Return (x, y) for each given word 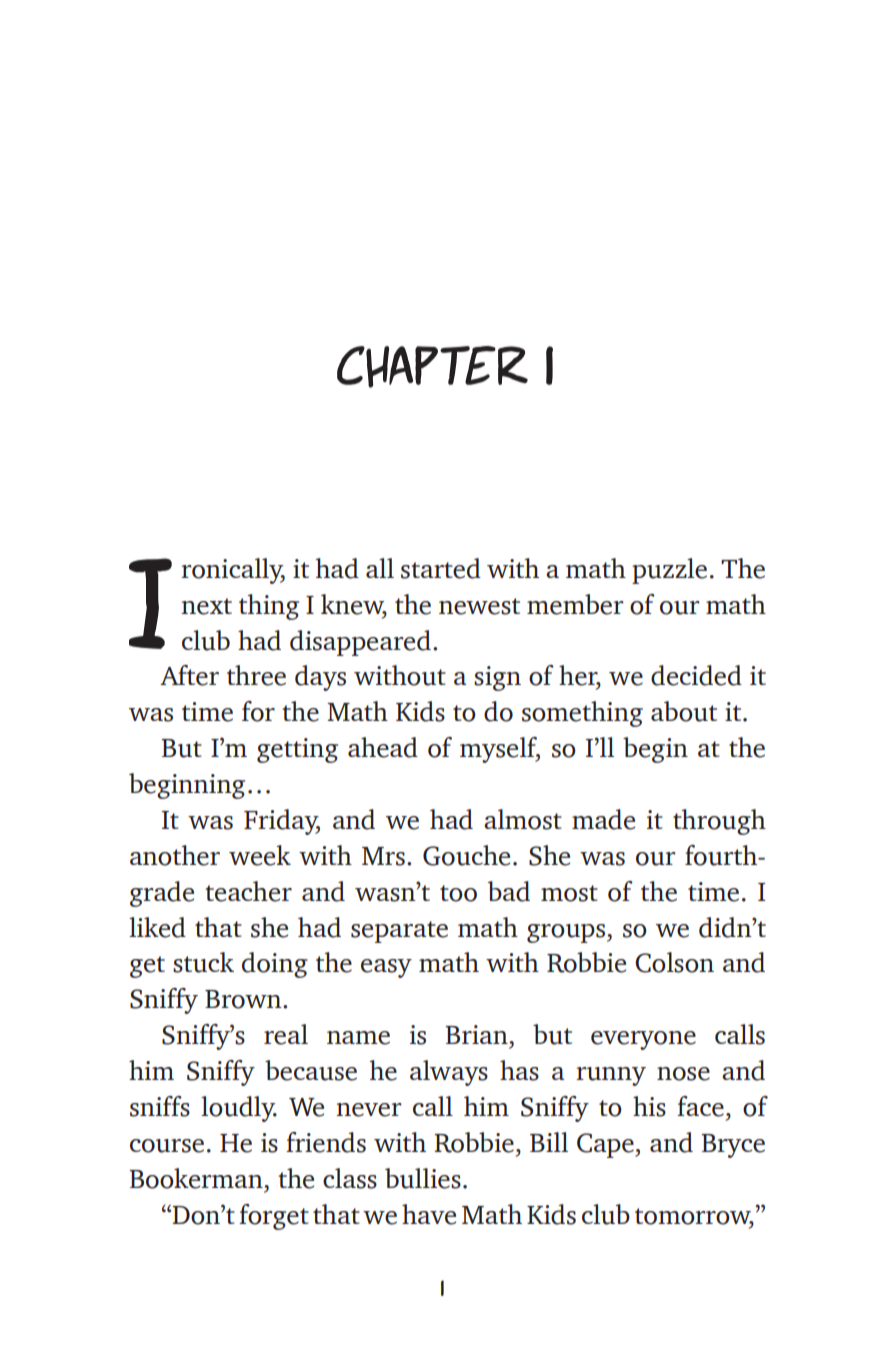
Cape (606, 1145)
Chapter (432, 367)
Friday (282, 822)
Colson (674, 962)
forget (274, 1217)
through (719, 822)
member (575, 604)
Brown (244, 999)
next (206, 606)
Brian (477, 1034)
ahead (383, 747)
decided (696, 675)
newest (479, 606)
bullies (423, 1178)
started (441, 568)
